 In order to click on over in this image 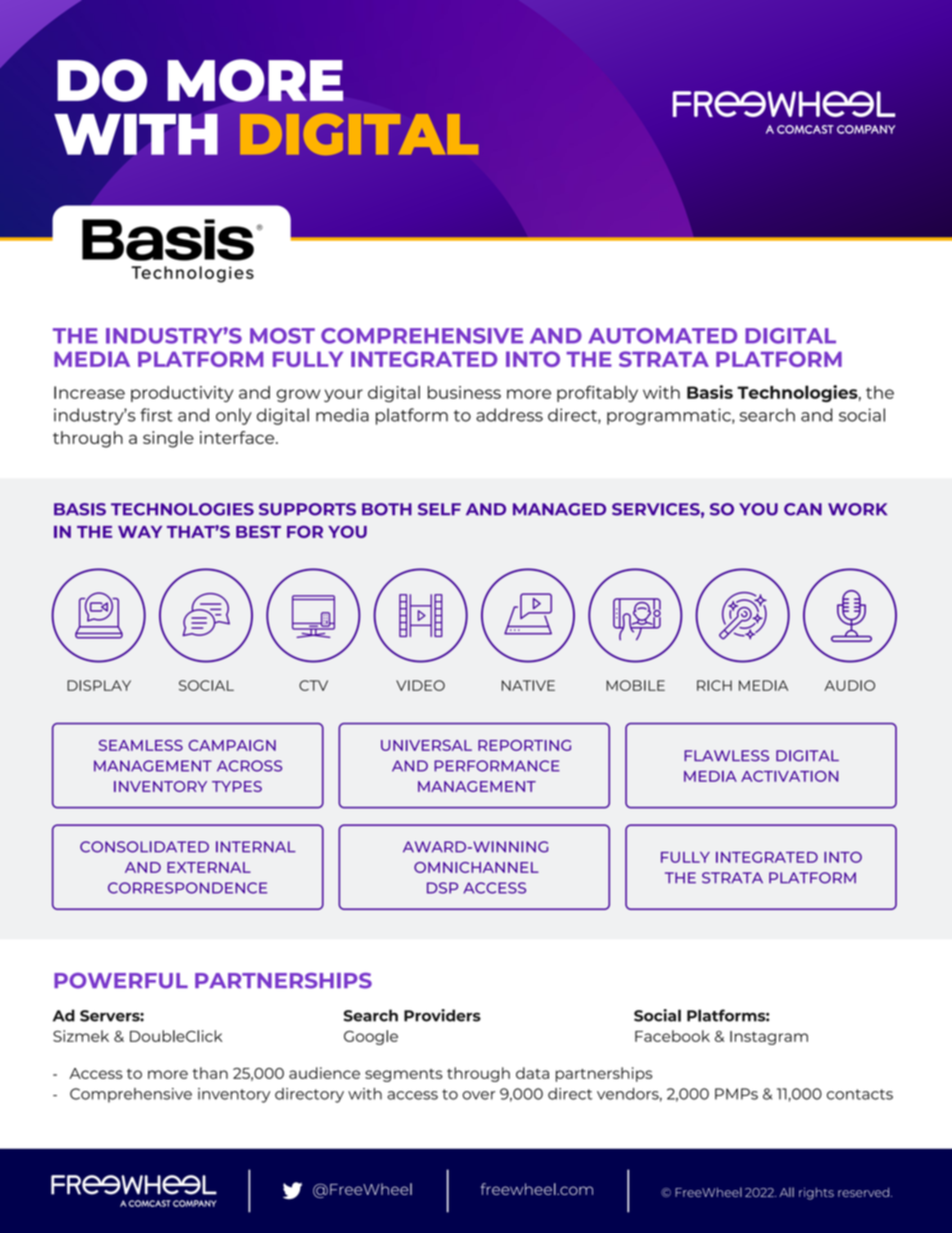, I will do `click(478, 1095)`.
